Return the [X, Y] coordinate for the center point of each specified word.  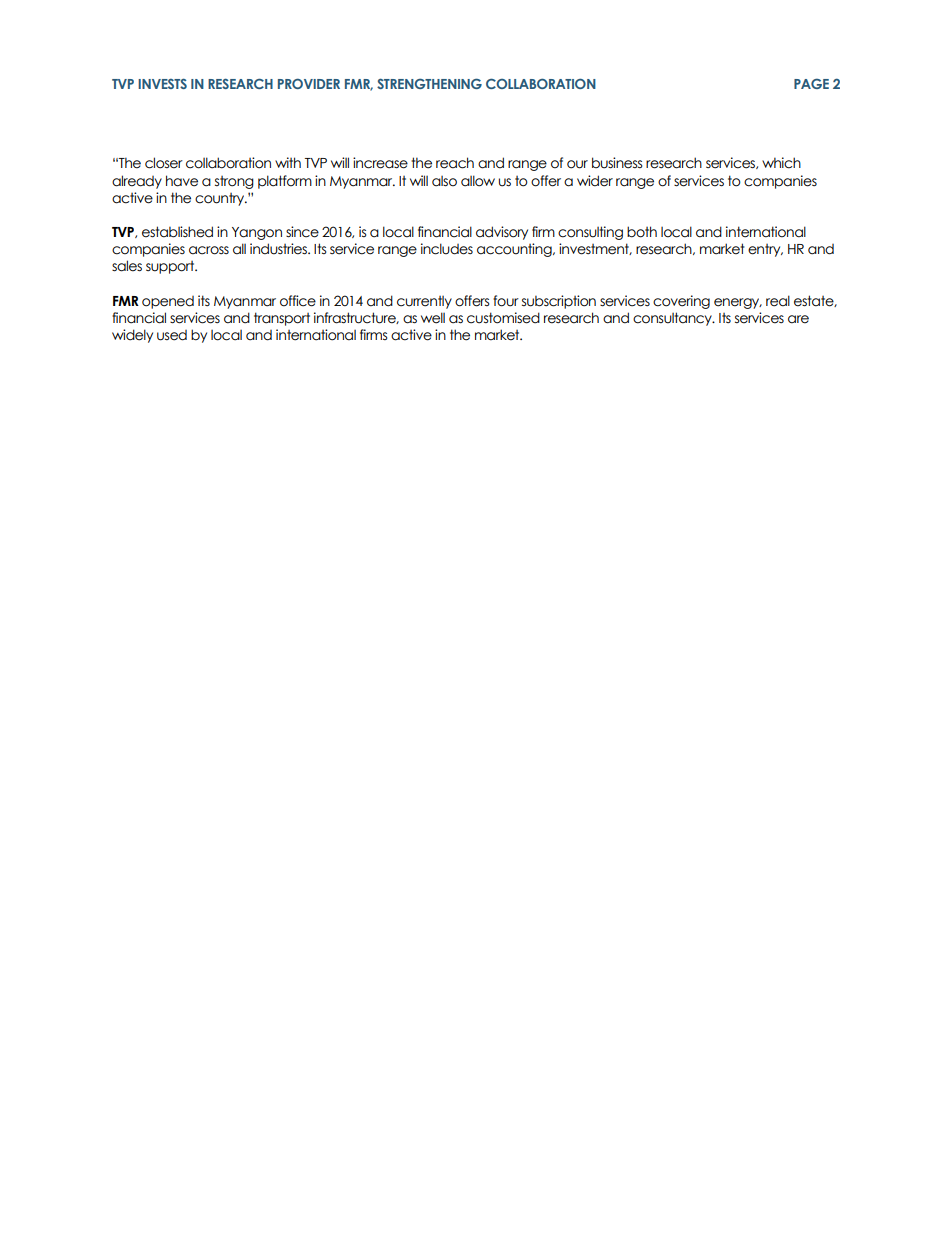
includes [447, 249]
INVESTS [162, 83]
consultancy [673, 319]
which [781, 163]
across [209, 250]
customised [503, 318]
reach [455, 163]
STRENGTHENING [429, 83]
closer [164, 163]
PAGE [811, 83]
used [172, 335]
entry [765, 250]
